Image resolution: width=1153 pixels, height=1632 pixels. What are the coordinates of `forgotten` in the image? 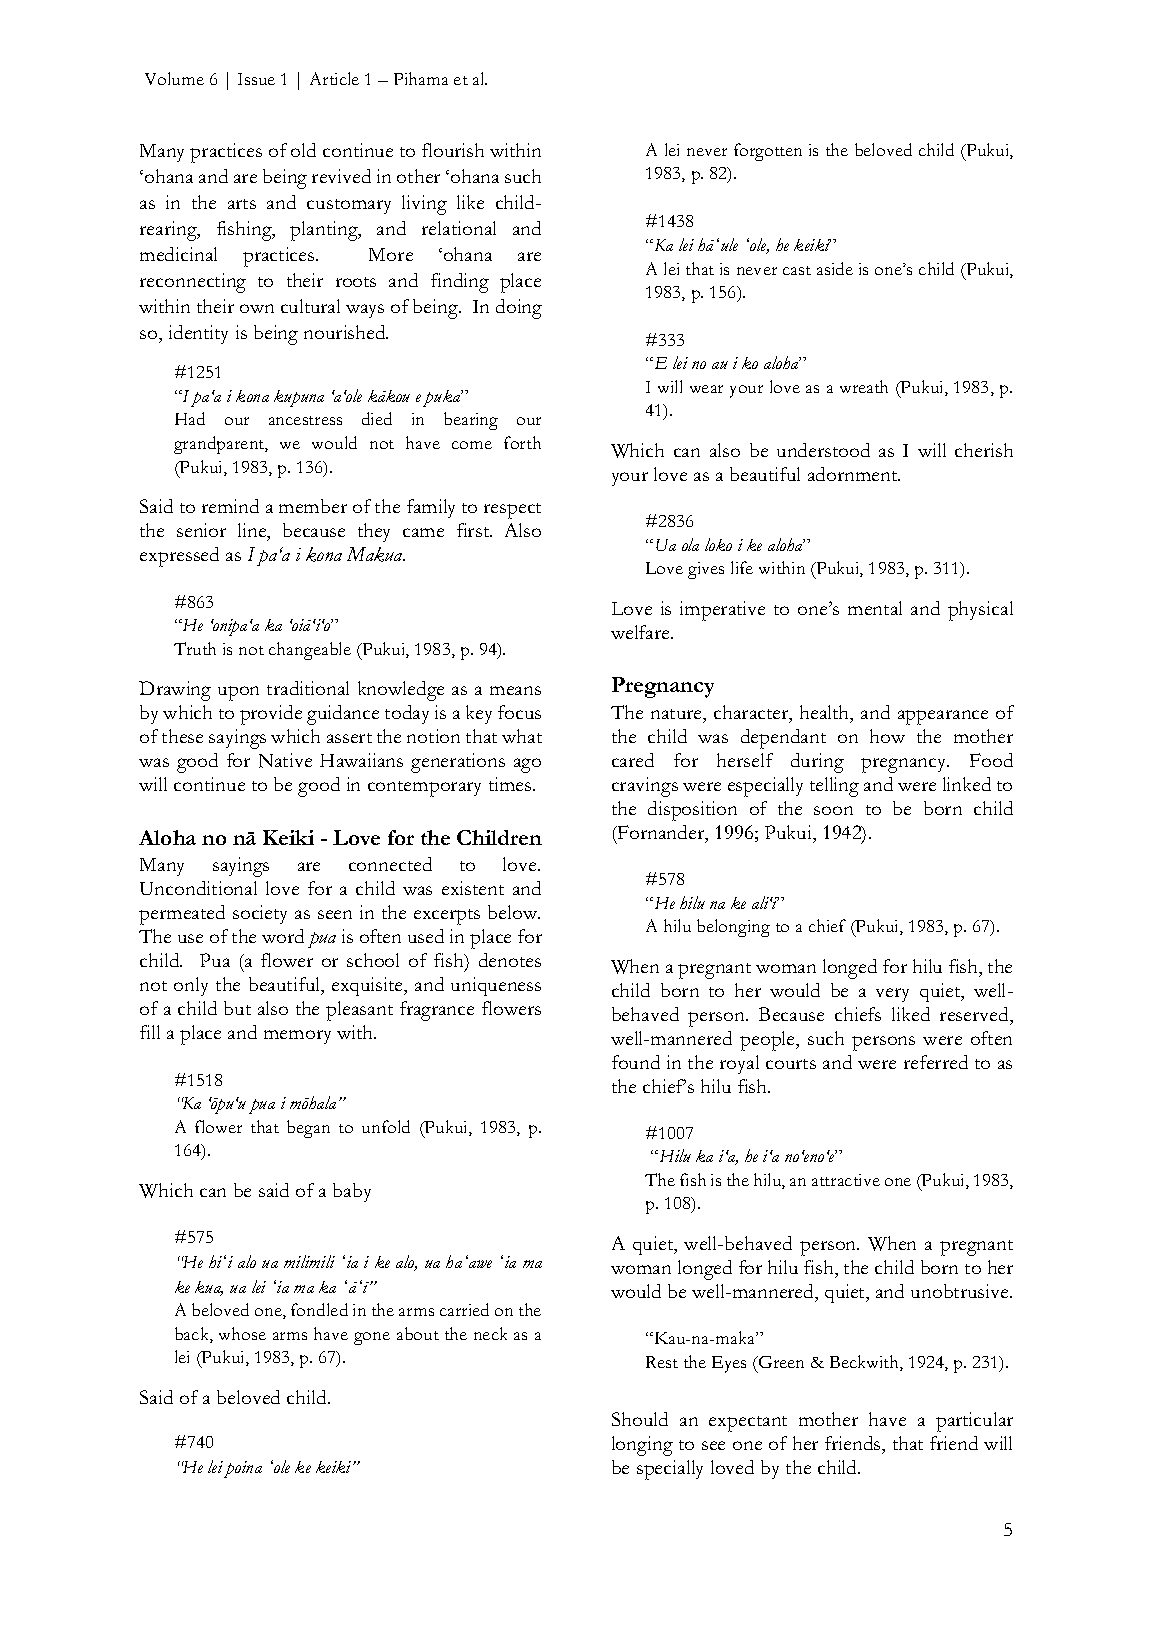 It's located at (768, 152).
